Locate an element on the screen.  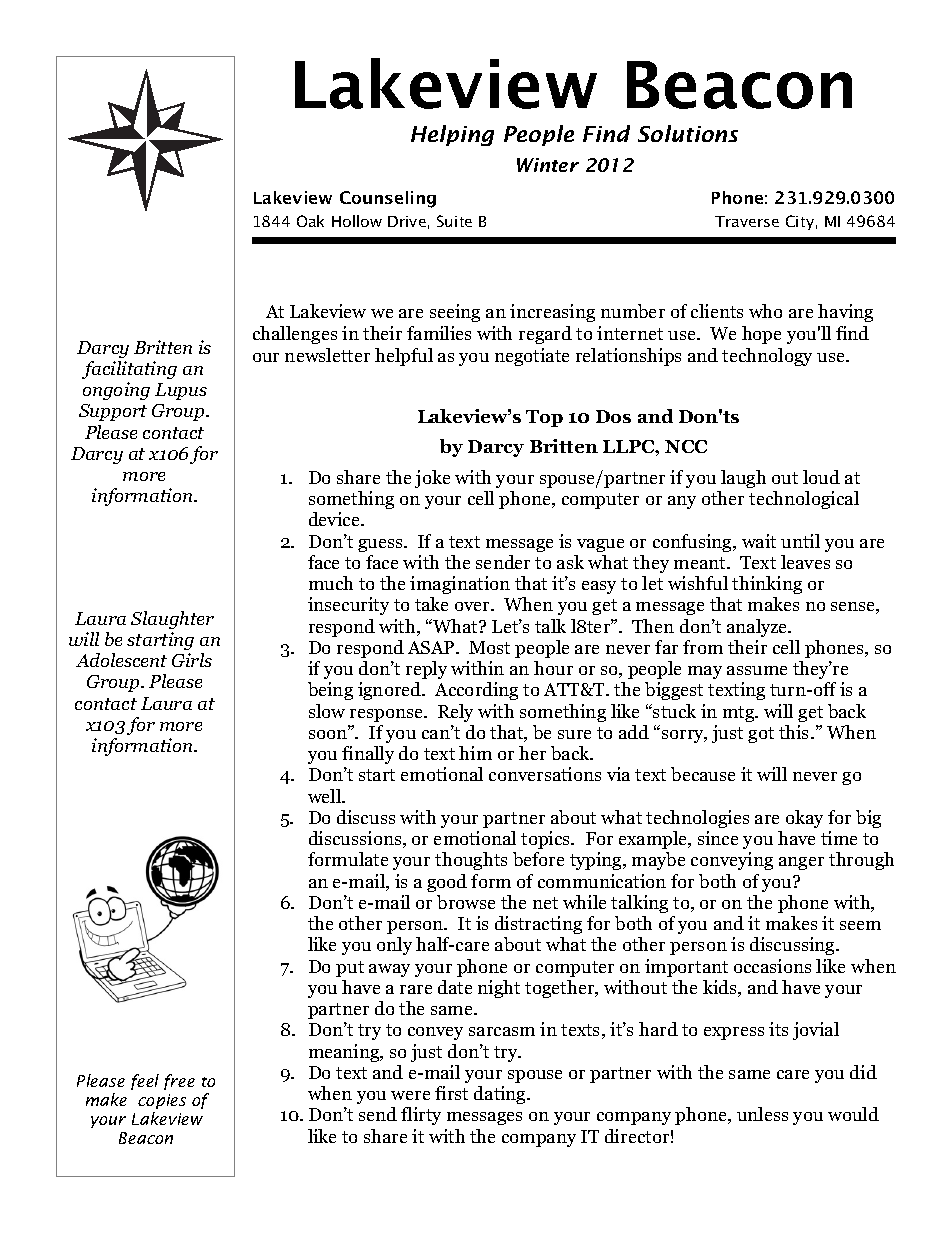
thoughts is located at coordinates (471, 861).
